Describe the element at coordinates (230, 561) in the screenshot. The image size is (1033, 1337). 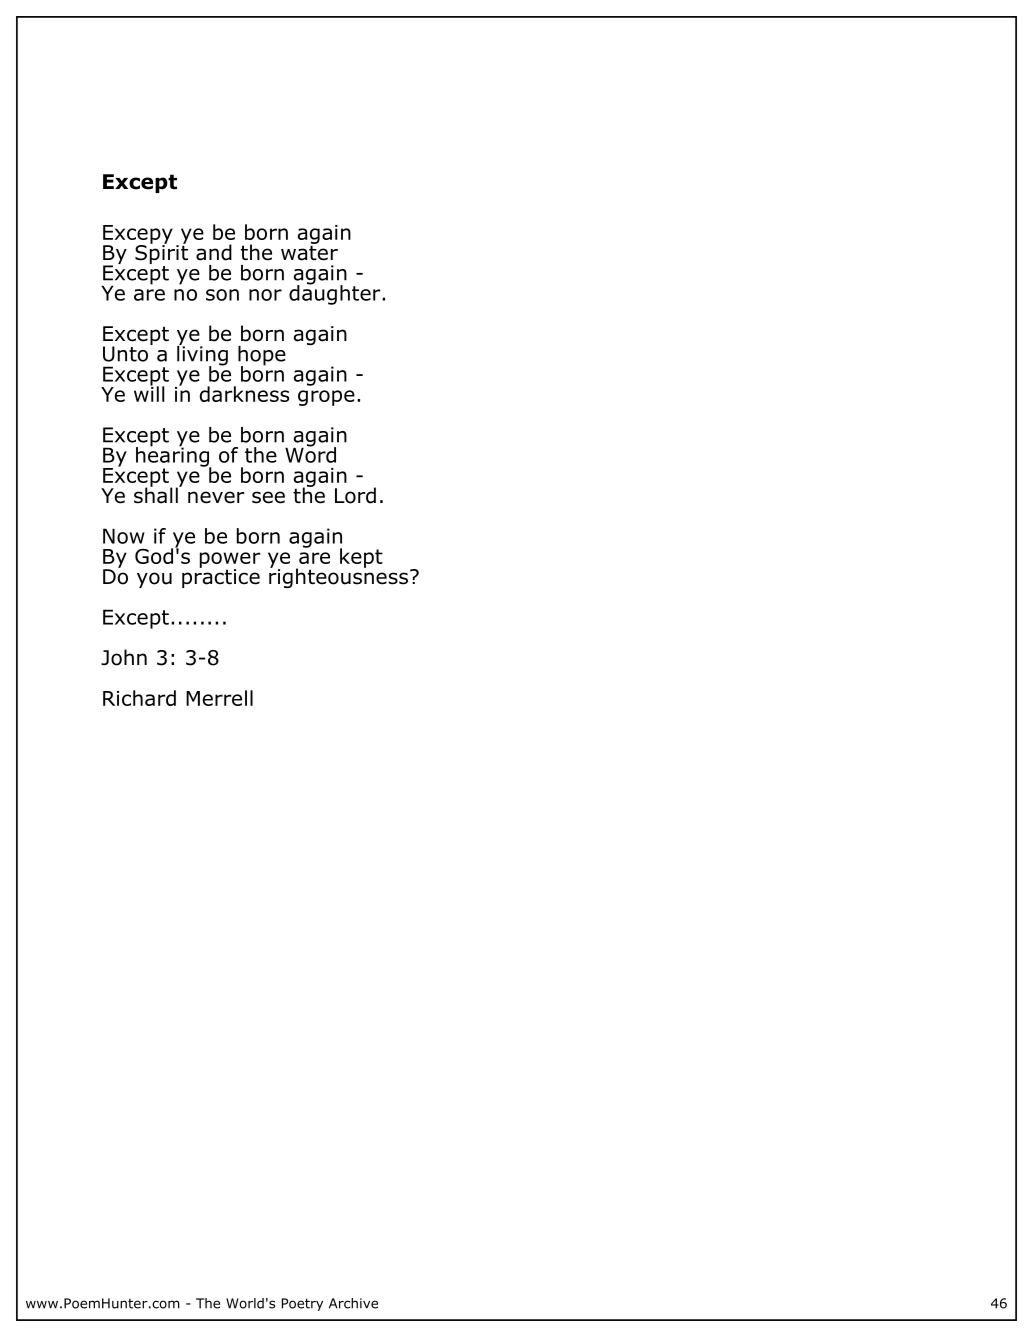
I see `power` at that location.
